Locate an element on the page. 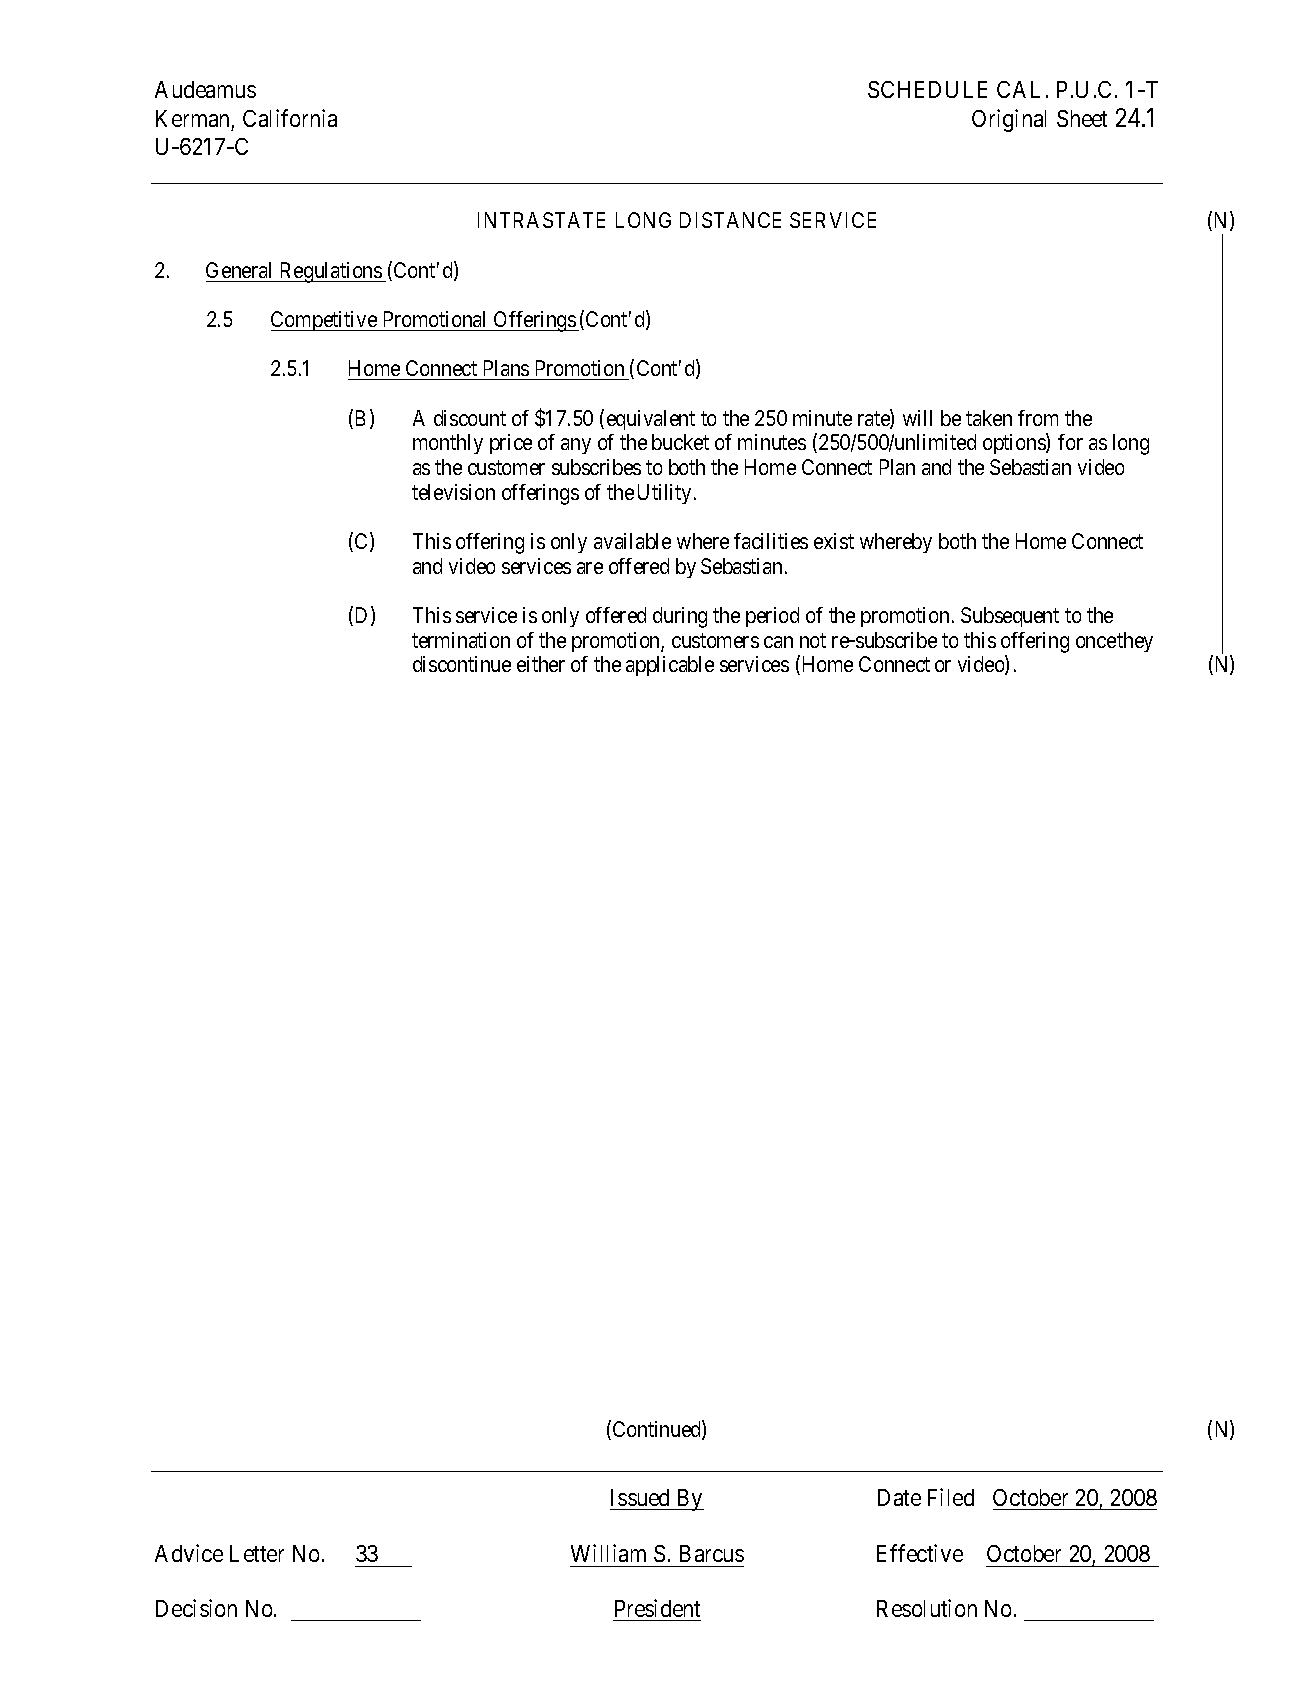  DISTANCE is located at coordinates (730, 220).
